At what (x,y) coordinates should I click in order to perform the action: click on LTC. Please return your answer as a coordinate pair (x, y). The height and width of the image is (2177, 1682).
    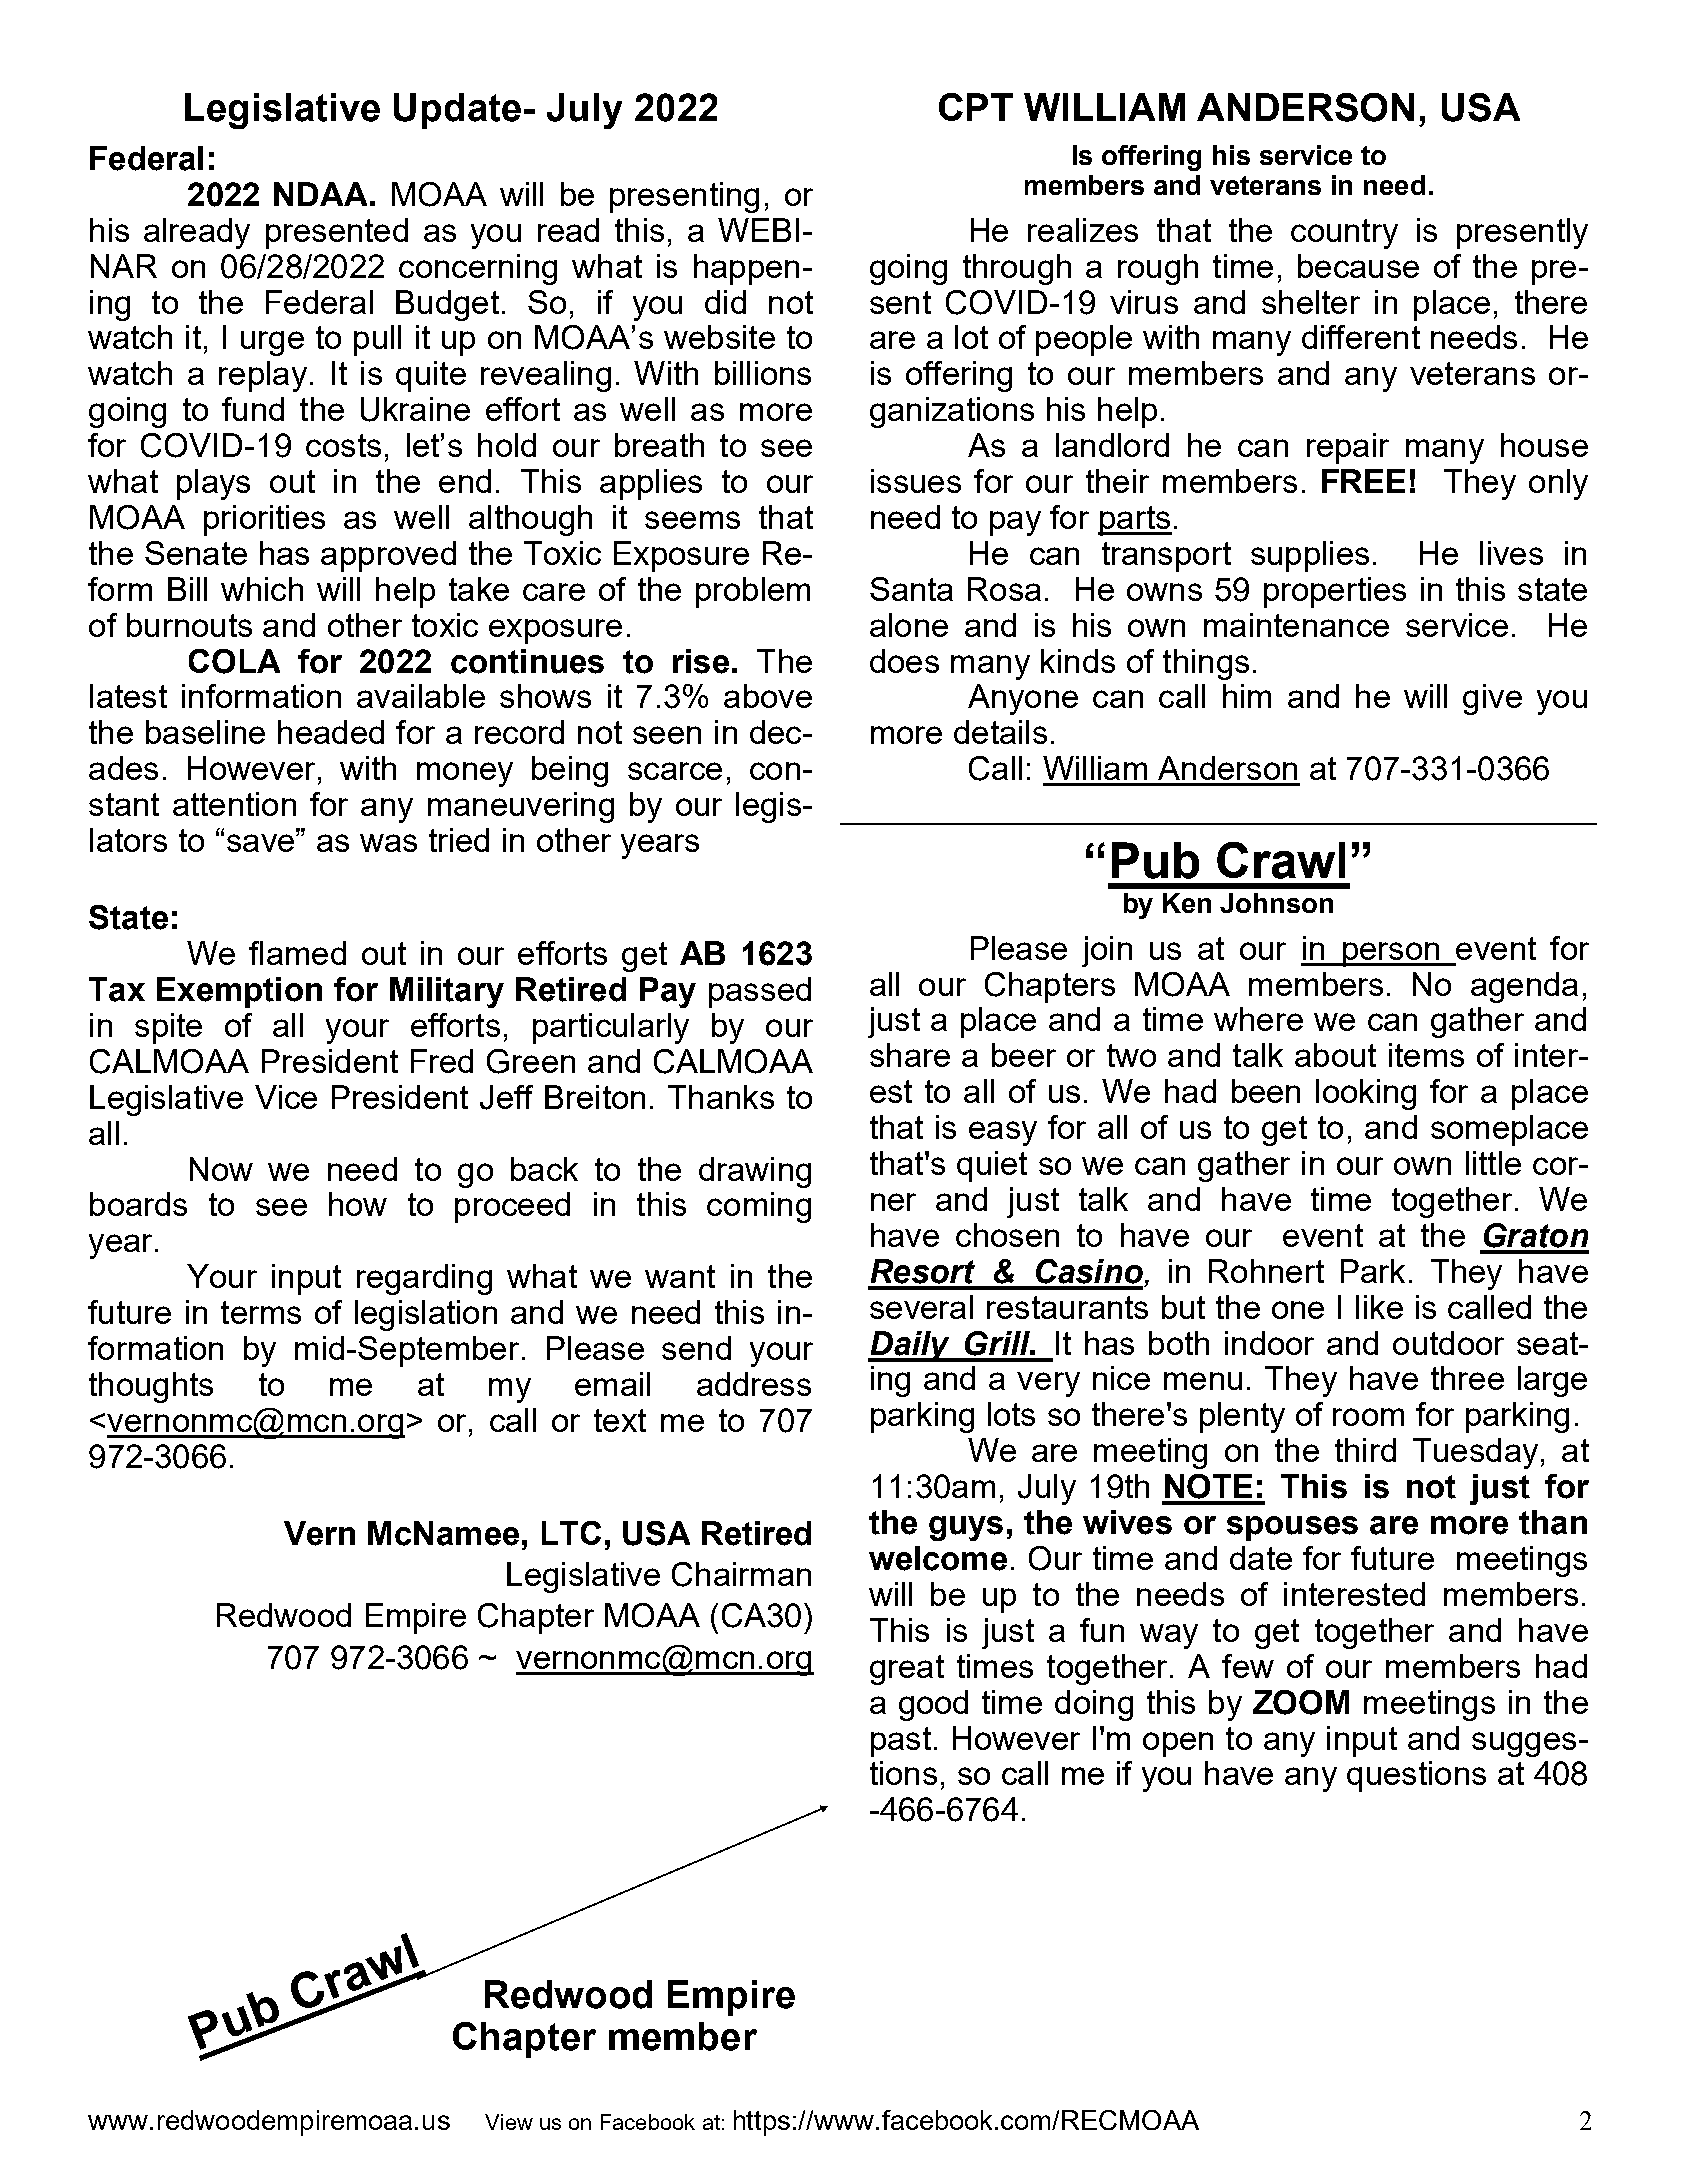
    Looking at the image, I should click on (571, 1533).
